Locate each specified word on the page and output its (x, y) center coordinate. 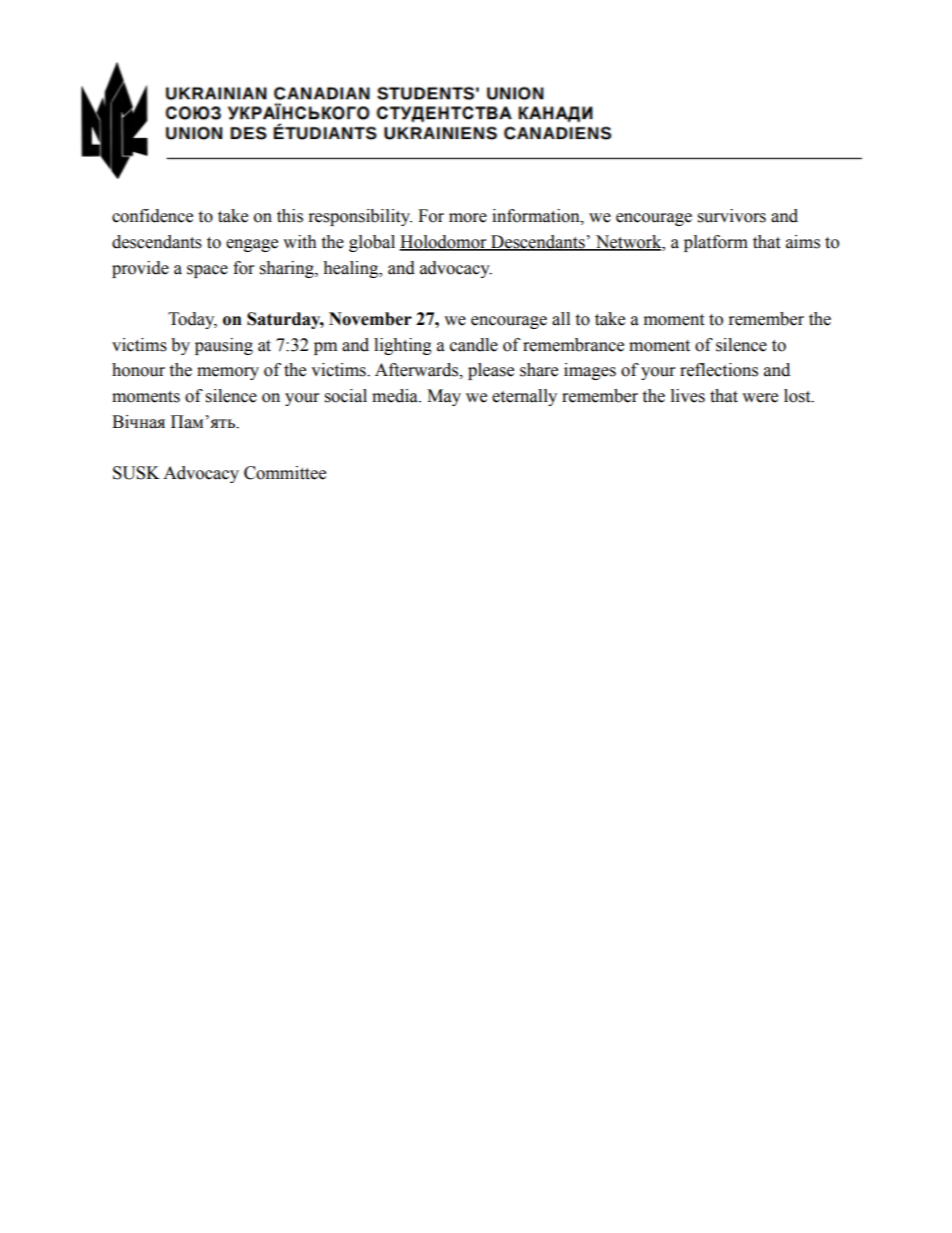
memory (228, 373)
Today (192, 320)
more (468, 218)
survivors (732, 216)
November (370, 319)
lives (688, 396)
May (444, 397)
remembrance (573, 345)
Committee (285, 473)
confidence (152, 216)
